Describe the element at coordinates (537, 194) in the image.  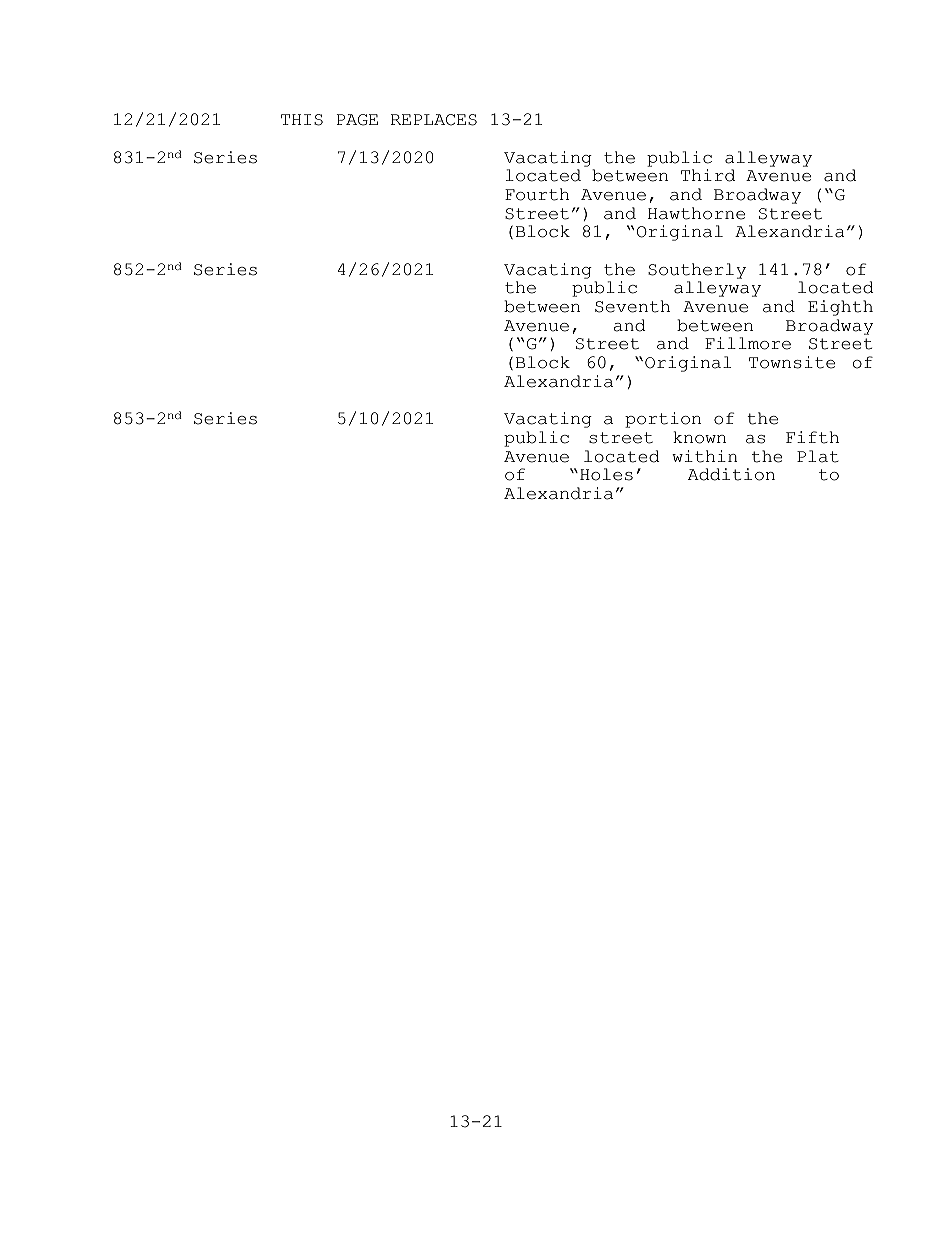
I see `Fourth` at that location.
